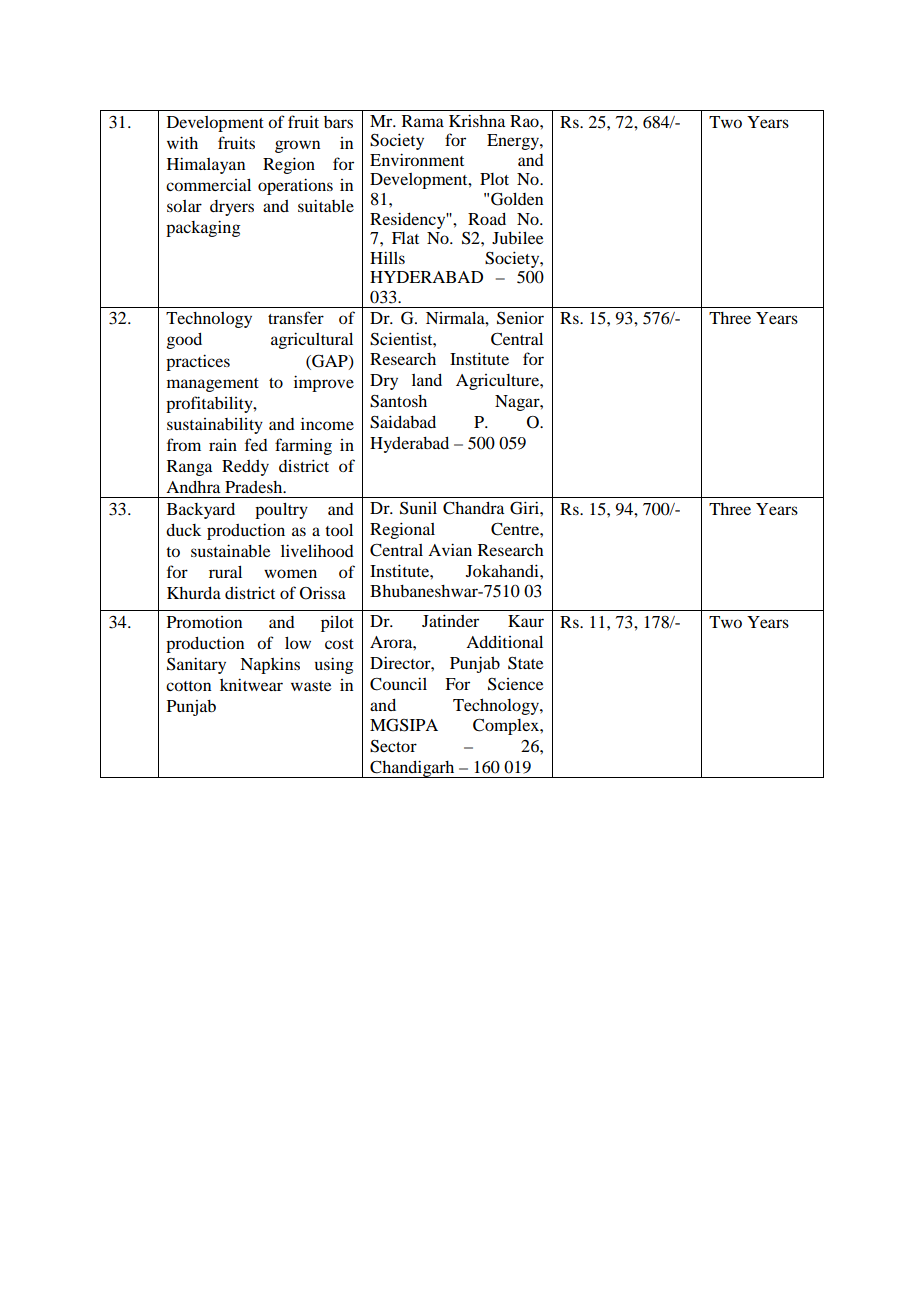  Describe the element at coordinates (312, 340) in the screenshot. I see `agricultural` at that location.
